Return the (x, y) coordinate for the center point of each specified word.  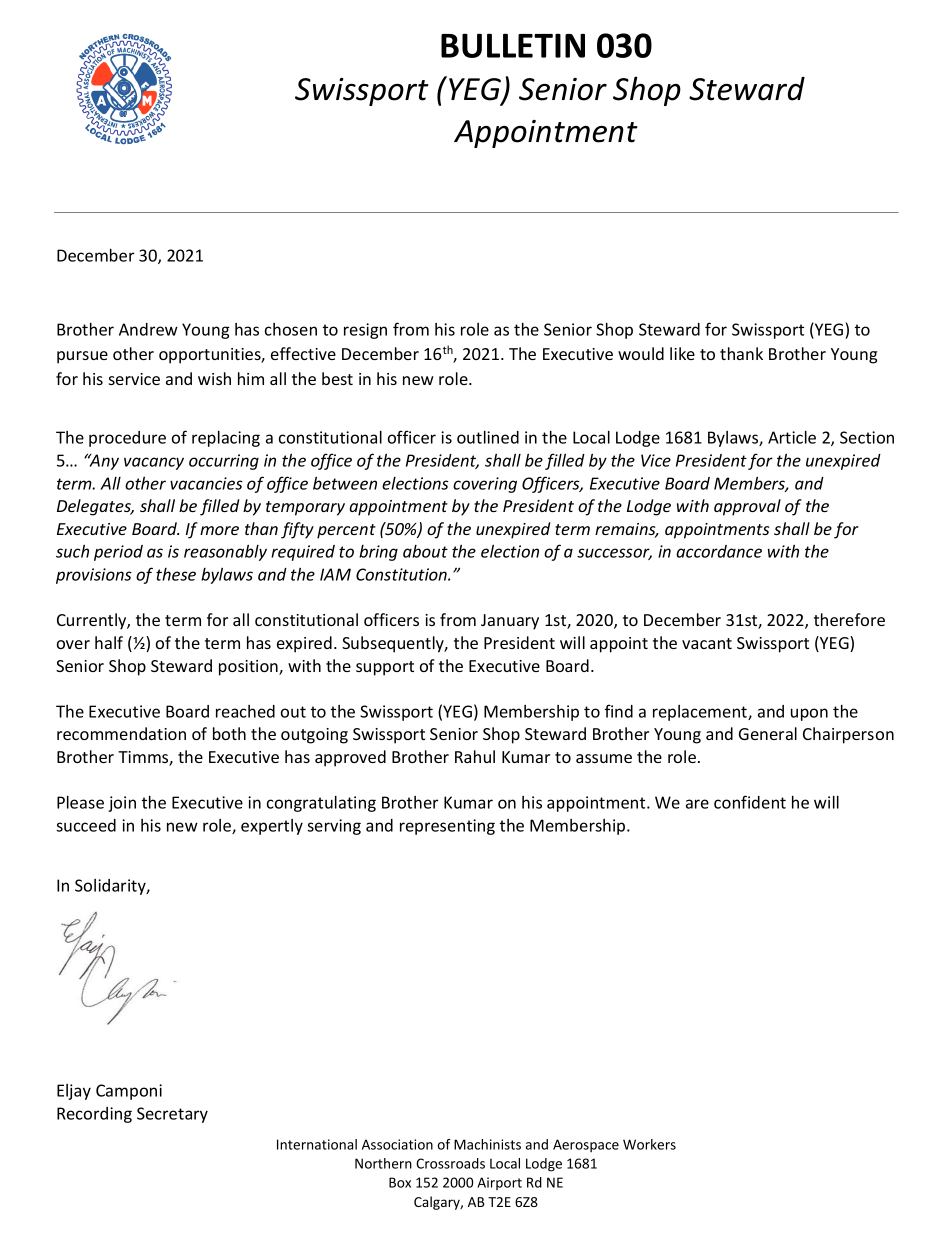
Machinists (487, 1144)
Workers (649, 1144)
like (682, 353)
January (510, 622)
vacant (707, 643)
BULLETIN (513, 45)
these (176, 574)
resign (365, 331)
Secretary (172, 1115)
